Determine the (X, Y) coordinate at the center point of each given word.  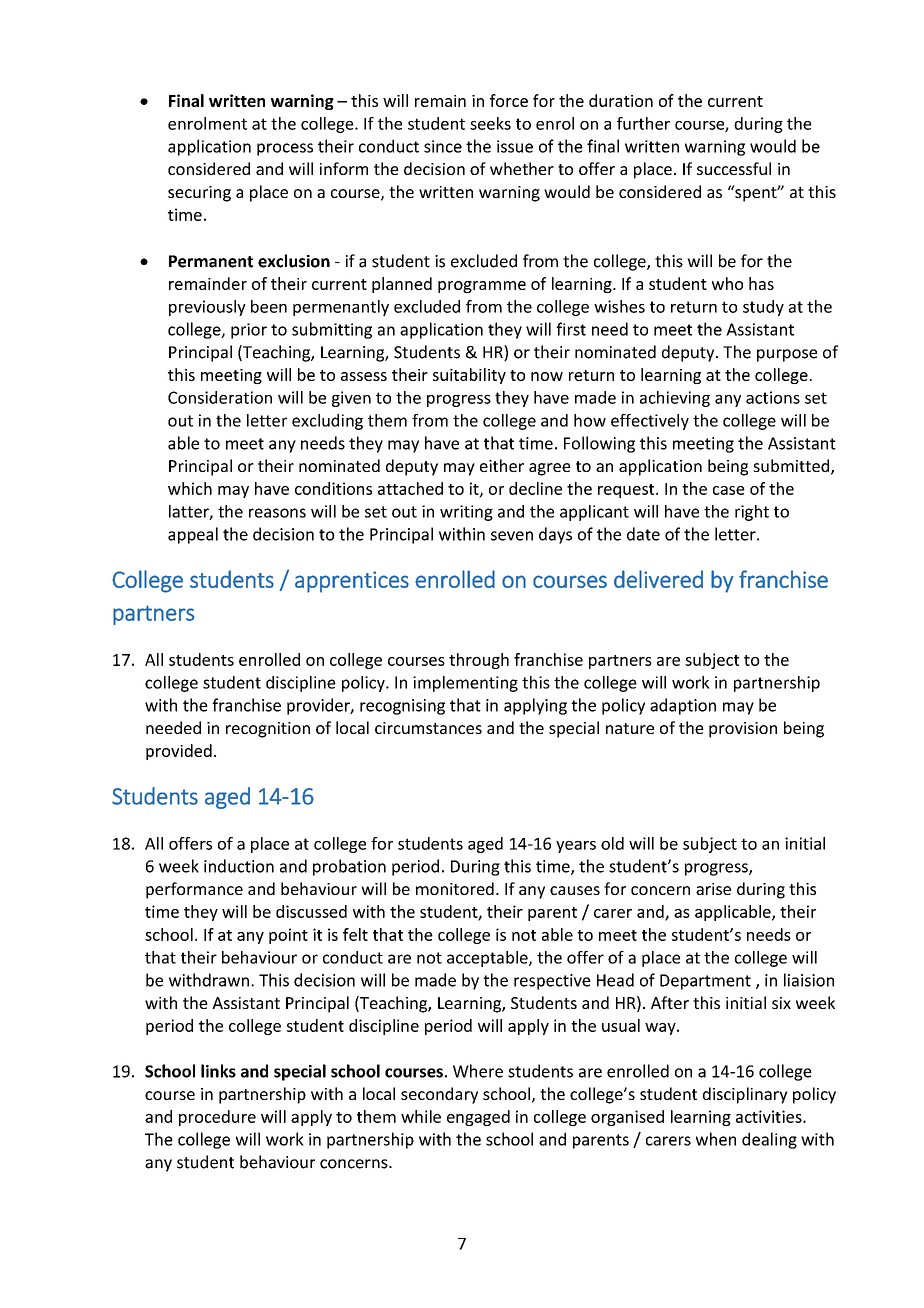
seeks (490, 123)
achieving (675, 399)
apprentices (352, 582)
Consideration (220, 397)
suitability (469, 376)
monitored (455, 888)
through (479, 661)
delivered (658, 579)
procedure (217, 1118)
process (285, 149)
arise (713, 889)
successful (734, 168)
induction (239, 866)
